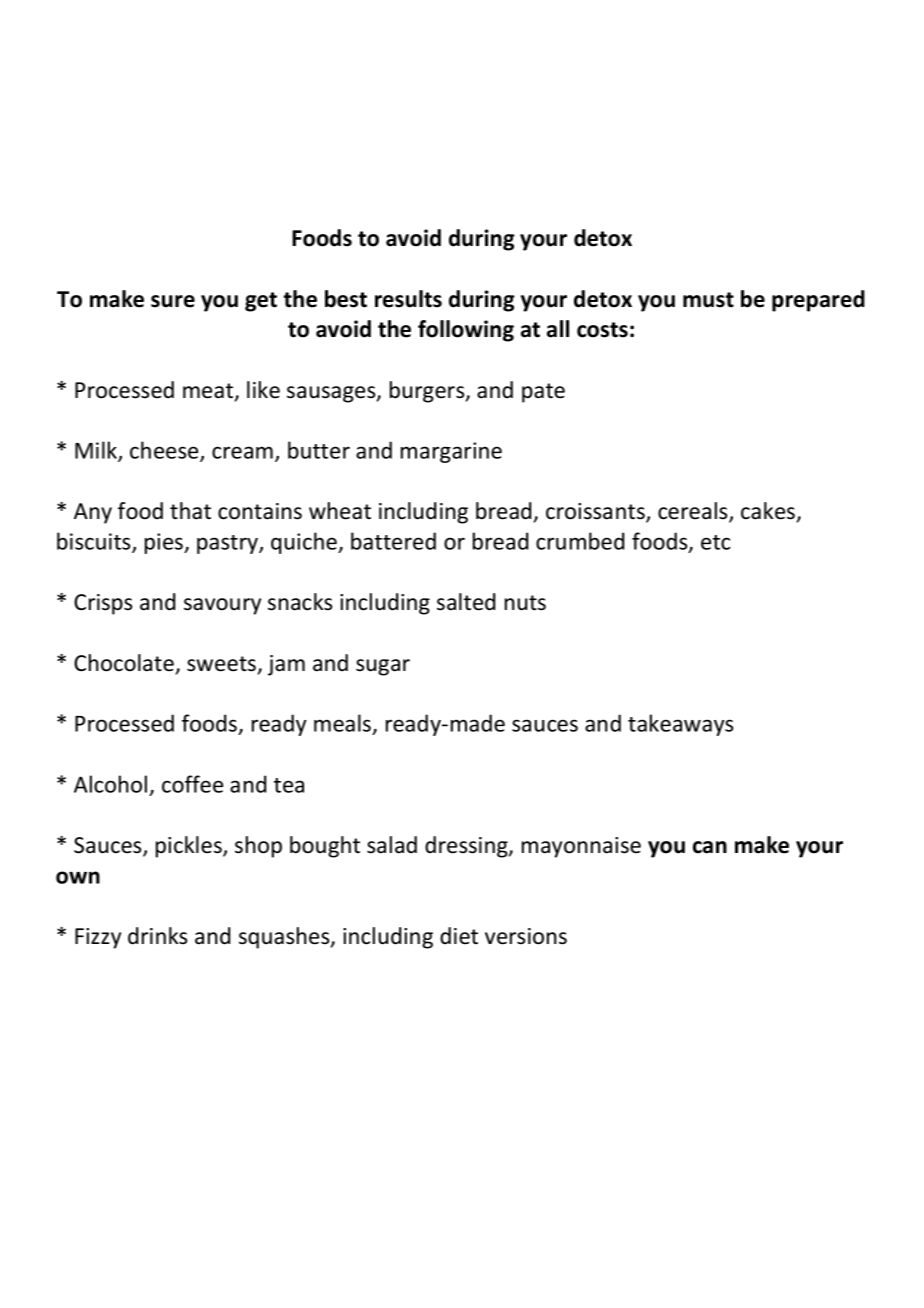 This image has width=924, height=1308. Describe the element at coordinates (393, 541) in the image. I see `battered` at that location.
